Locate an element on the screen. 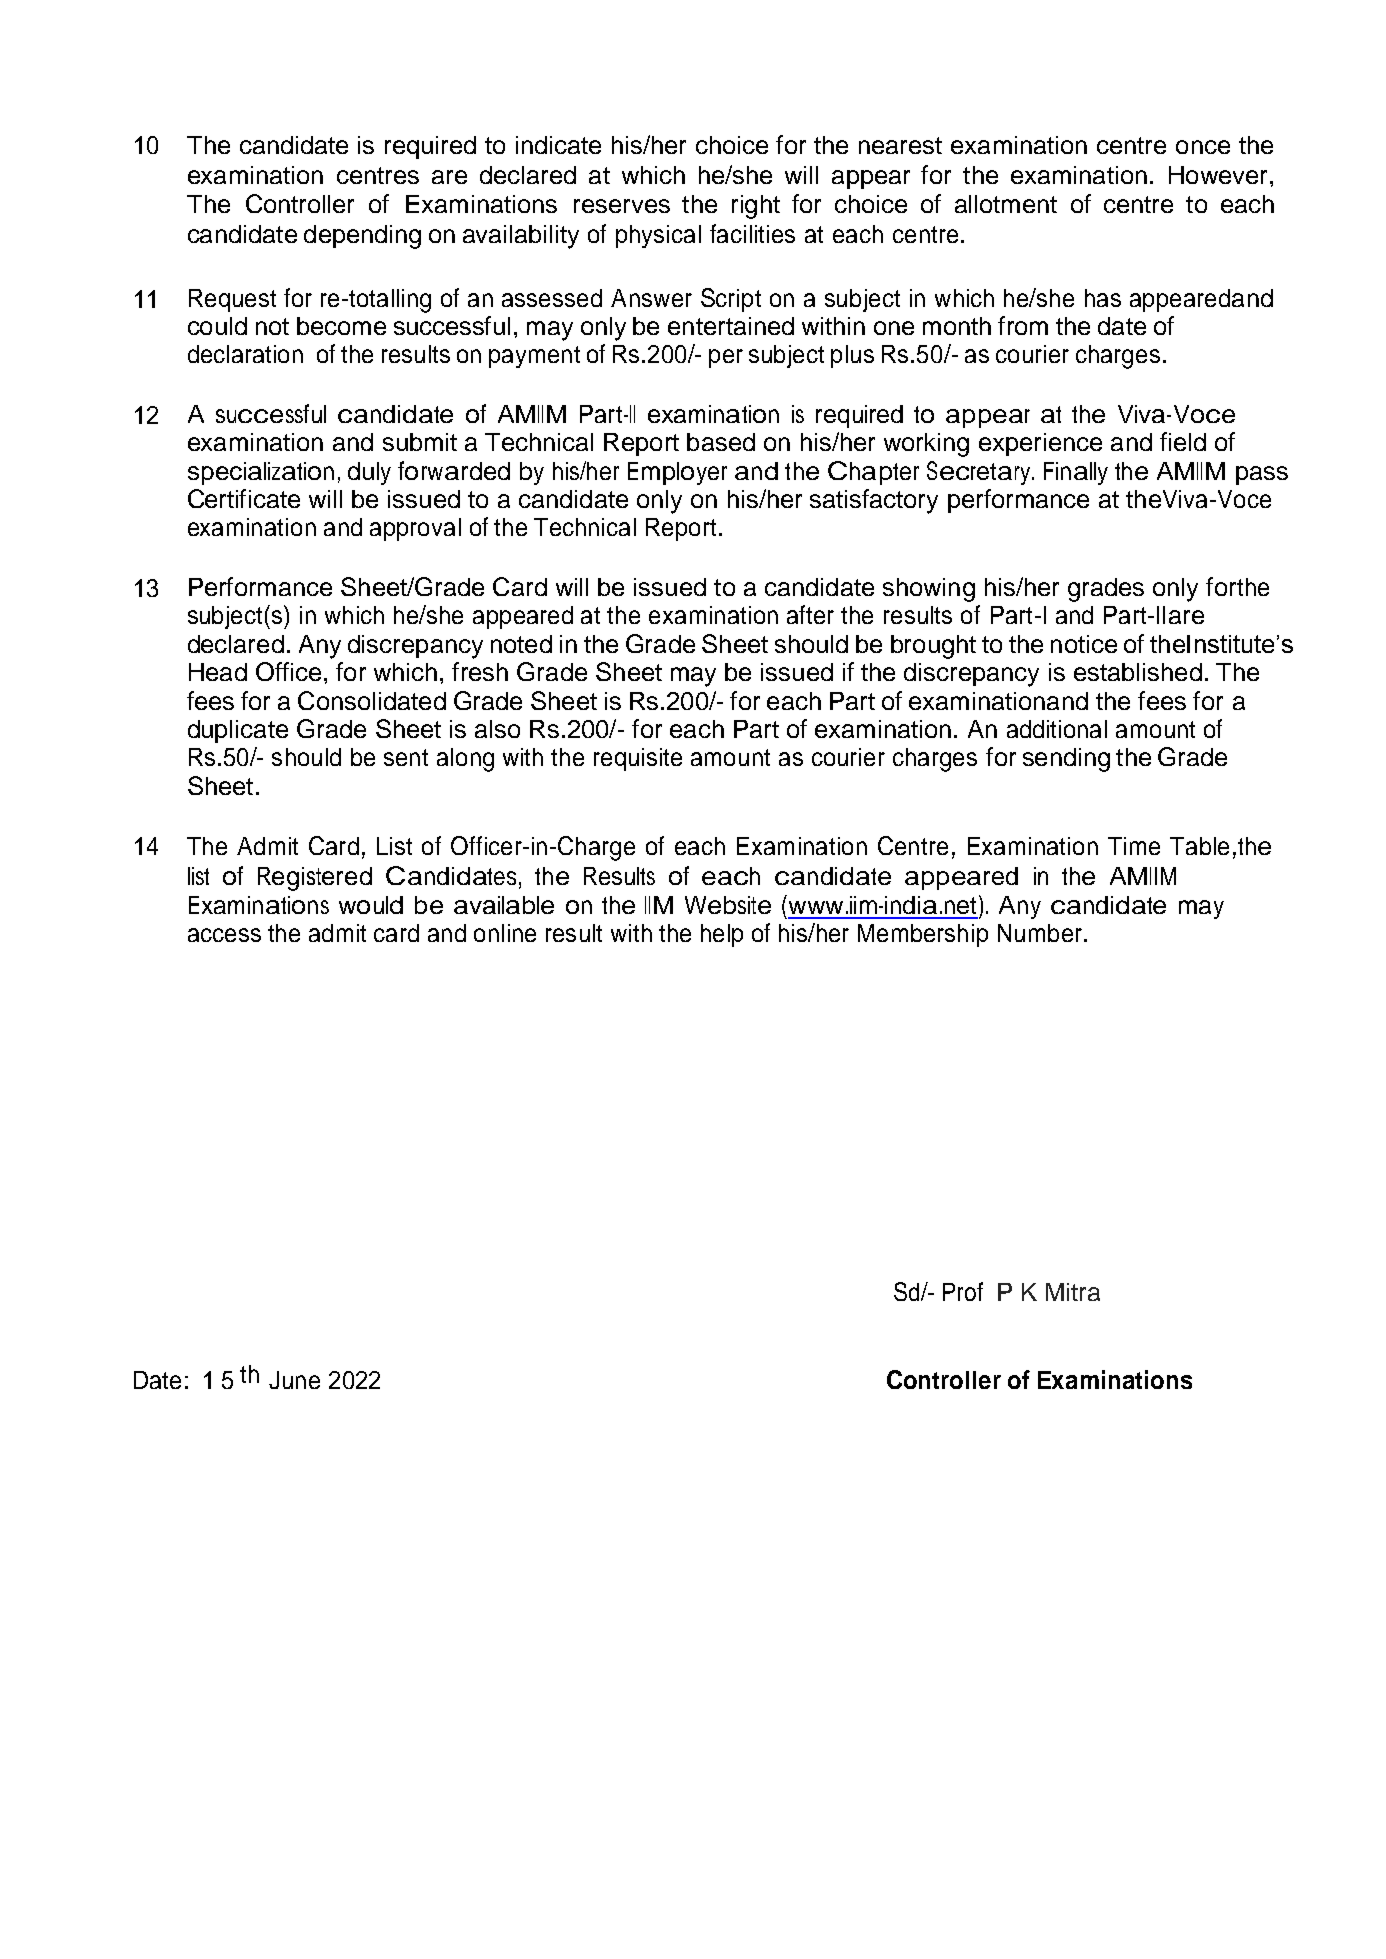 This screenshot has width=1386, height=1959. Mitra is located at coordinates (1073, 1292).
